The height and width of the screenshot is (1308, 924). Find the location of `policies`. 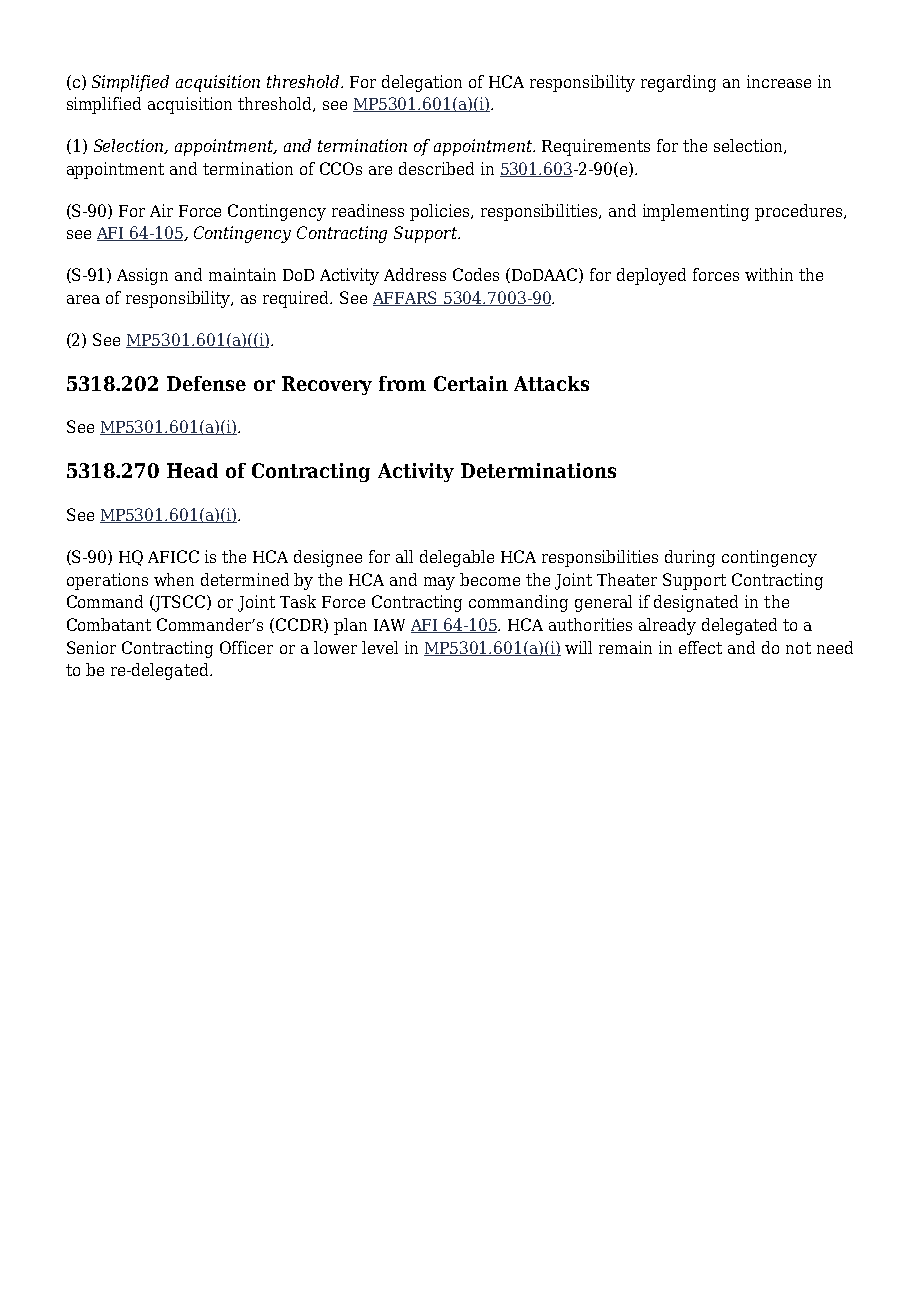

policies is located at coordinates (441, 212).
